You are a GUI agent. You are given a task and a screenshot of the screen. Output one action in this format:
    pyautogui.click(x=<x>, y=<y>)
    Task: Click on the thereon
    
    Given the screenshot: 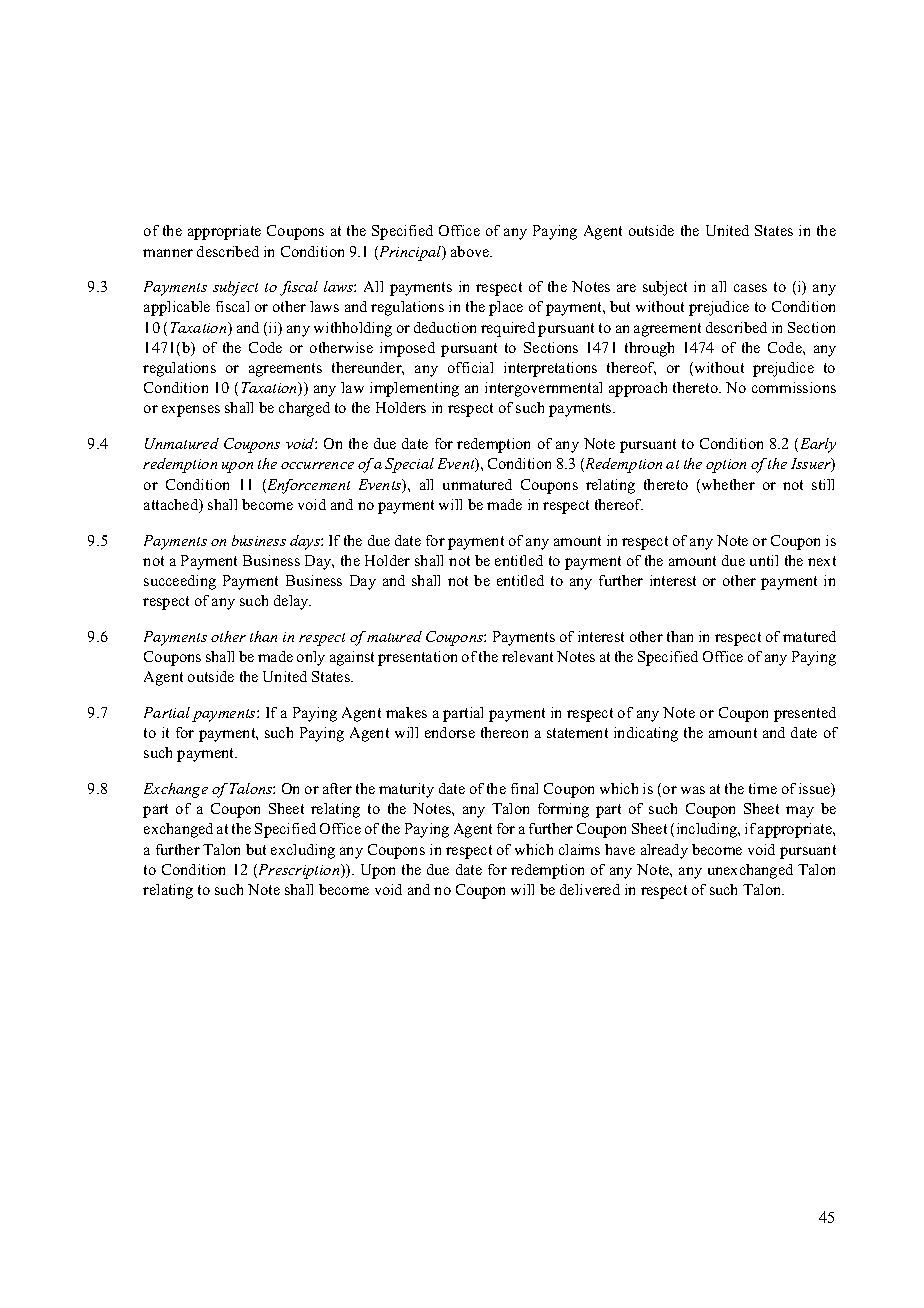 What is the action you would take?
    pyautogui.click(x=504, y=732)
